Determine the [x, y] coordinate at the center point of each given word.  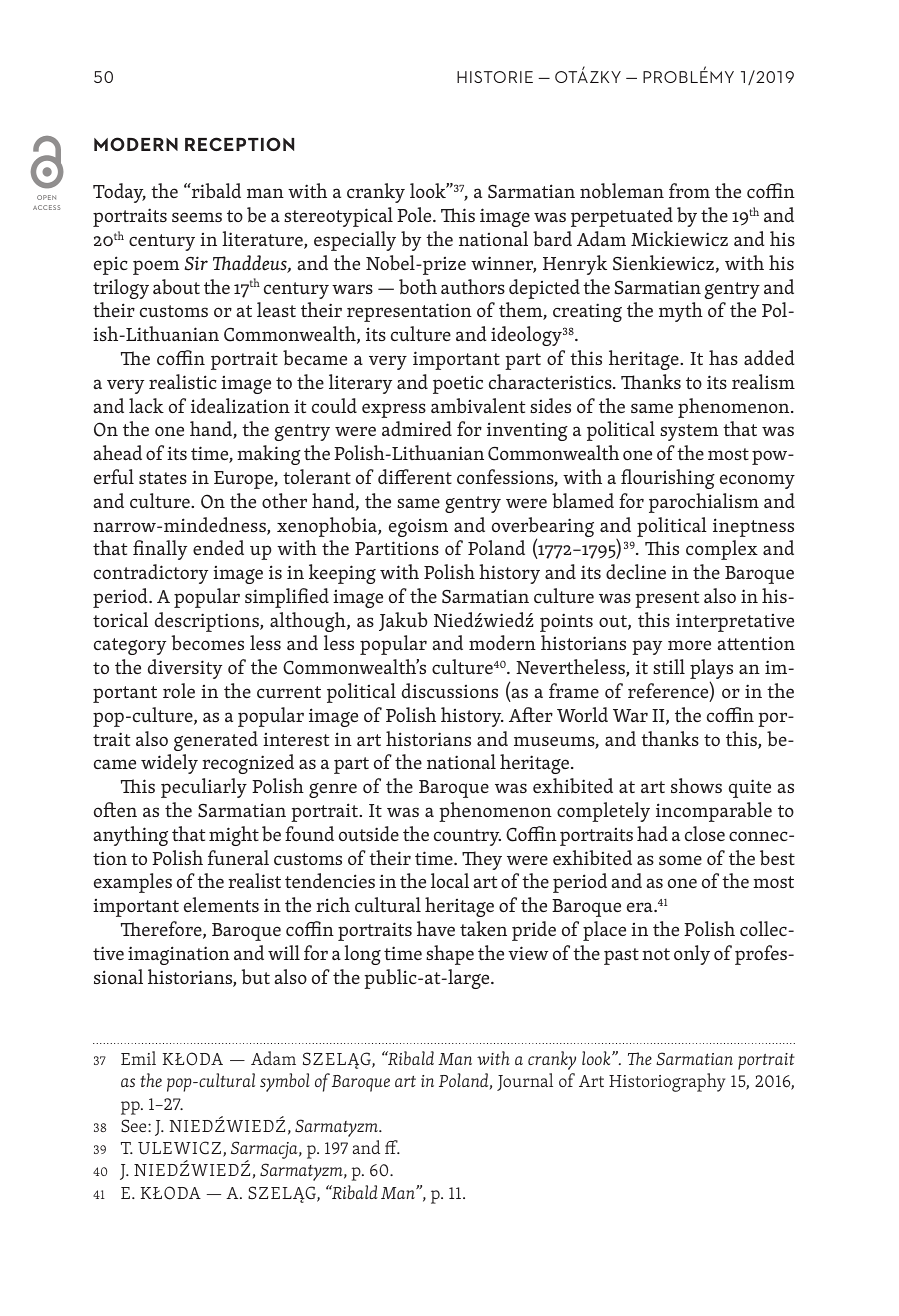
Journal [525, 1082]
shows [696, 785]
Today [119, 193]
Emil [138, 1058]
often [115, 809]
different [415, 476]
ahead [117, 452]
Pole [415, 214]
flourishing [668, 479]
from [689, 190]
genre [333, 790]
